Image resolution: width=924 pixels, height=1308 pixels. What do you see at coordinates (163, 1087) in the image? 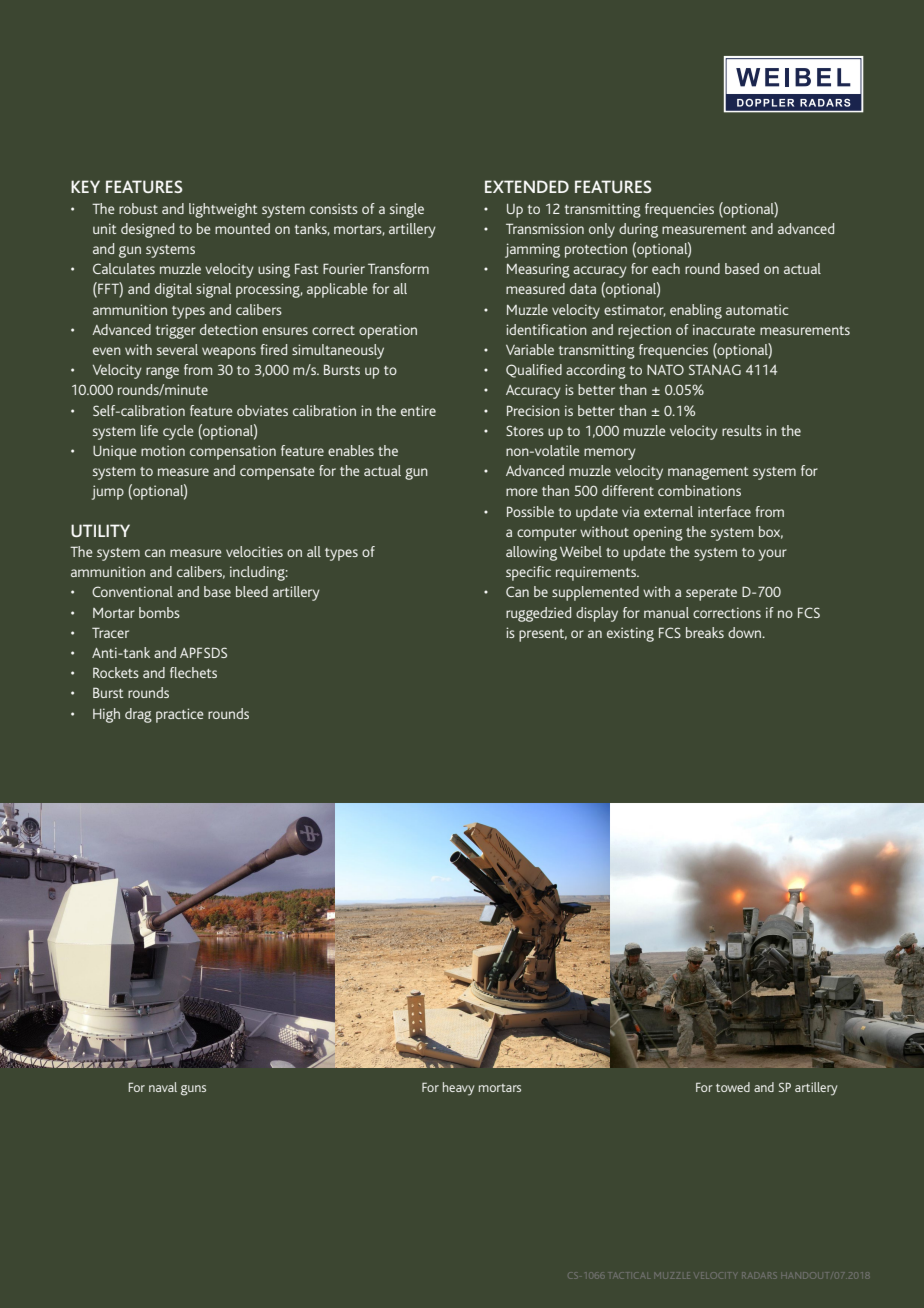
I see `naval` at bounding box center [163, 1087].
